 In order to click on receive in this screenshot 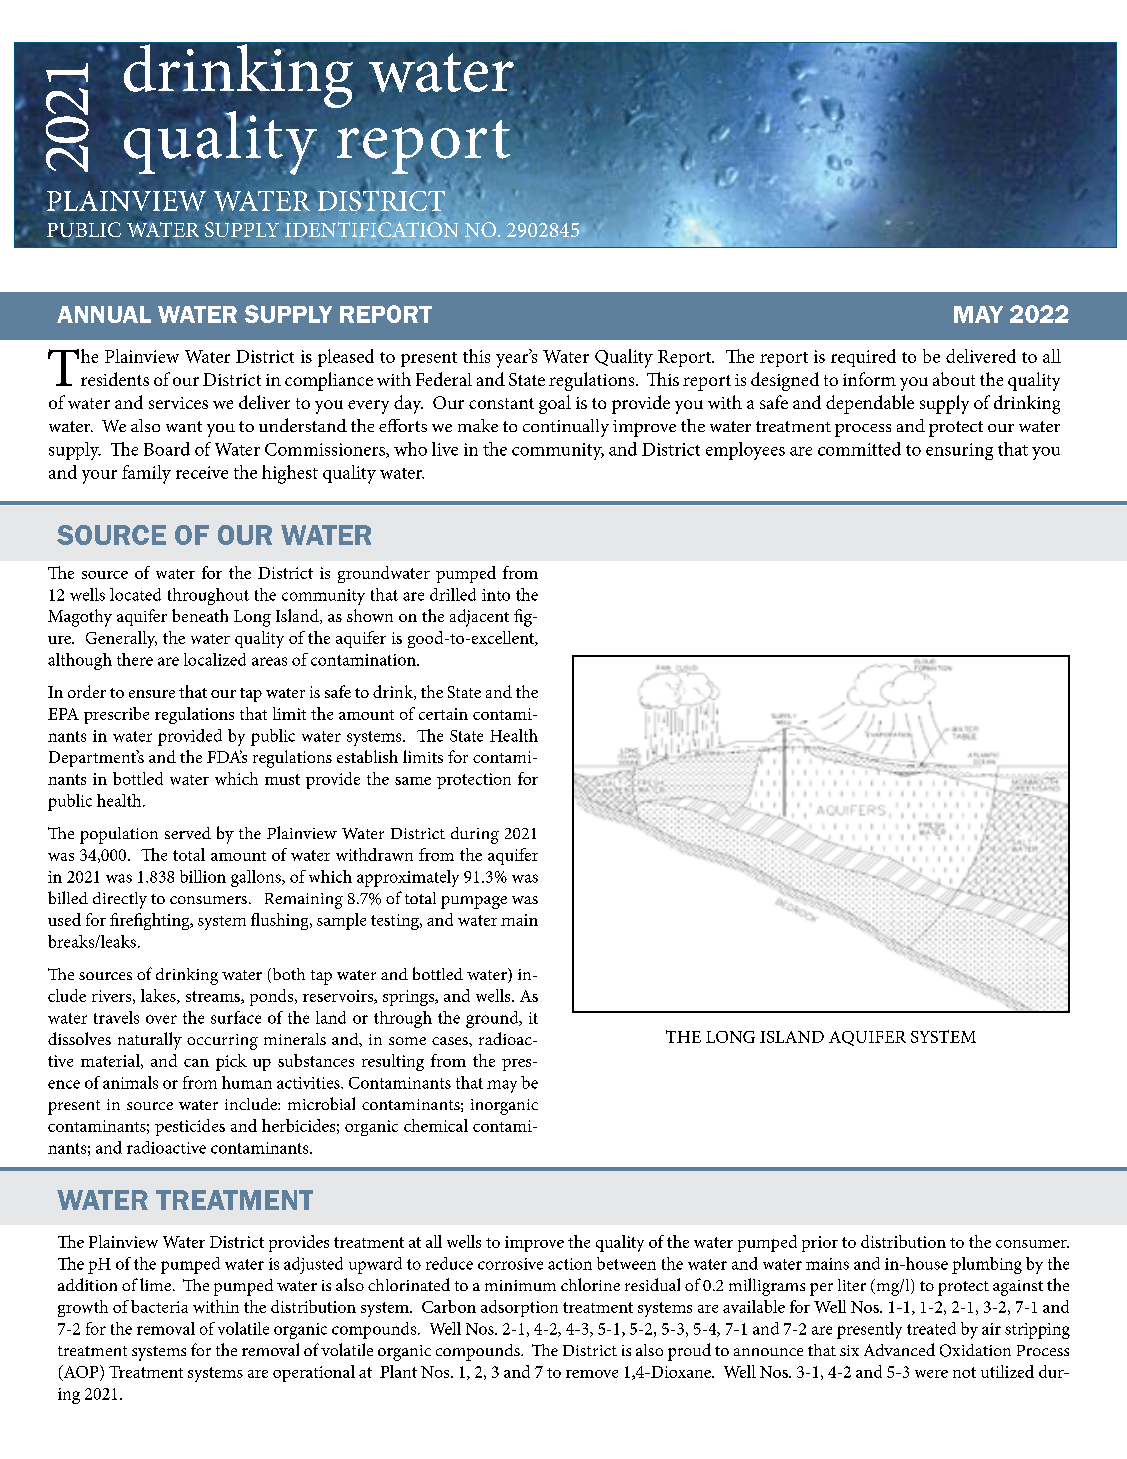, I will do `click(202, 472)`.
